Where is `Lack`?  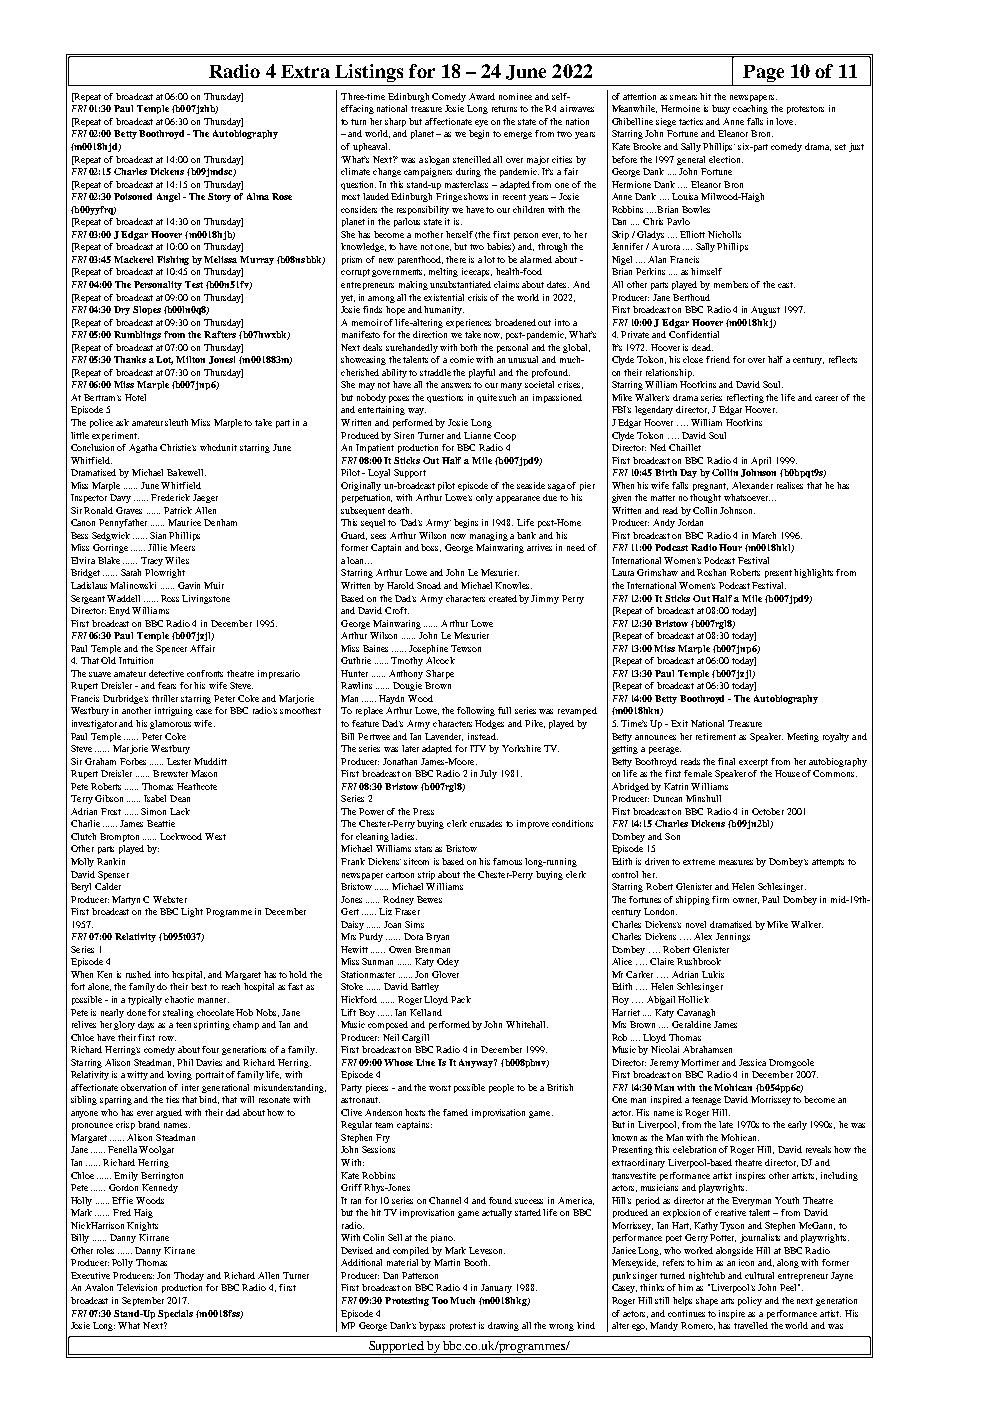
Lack is located at coordinates (180, 811).
